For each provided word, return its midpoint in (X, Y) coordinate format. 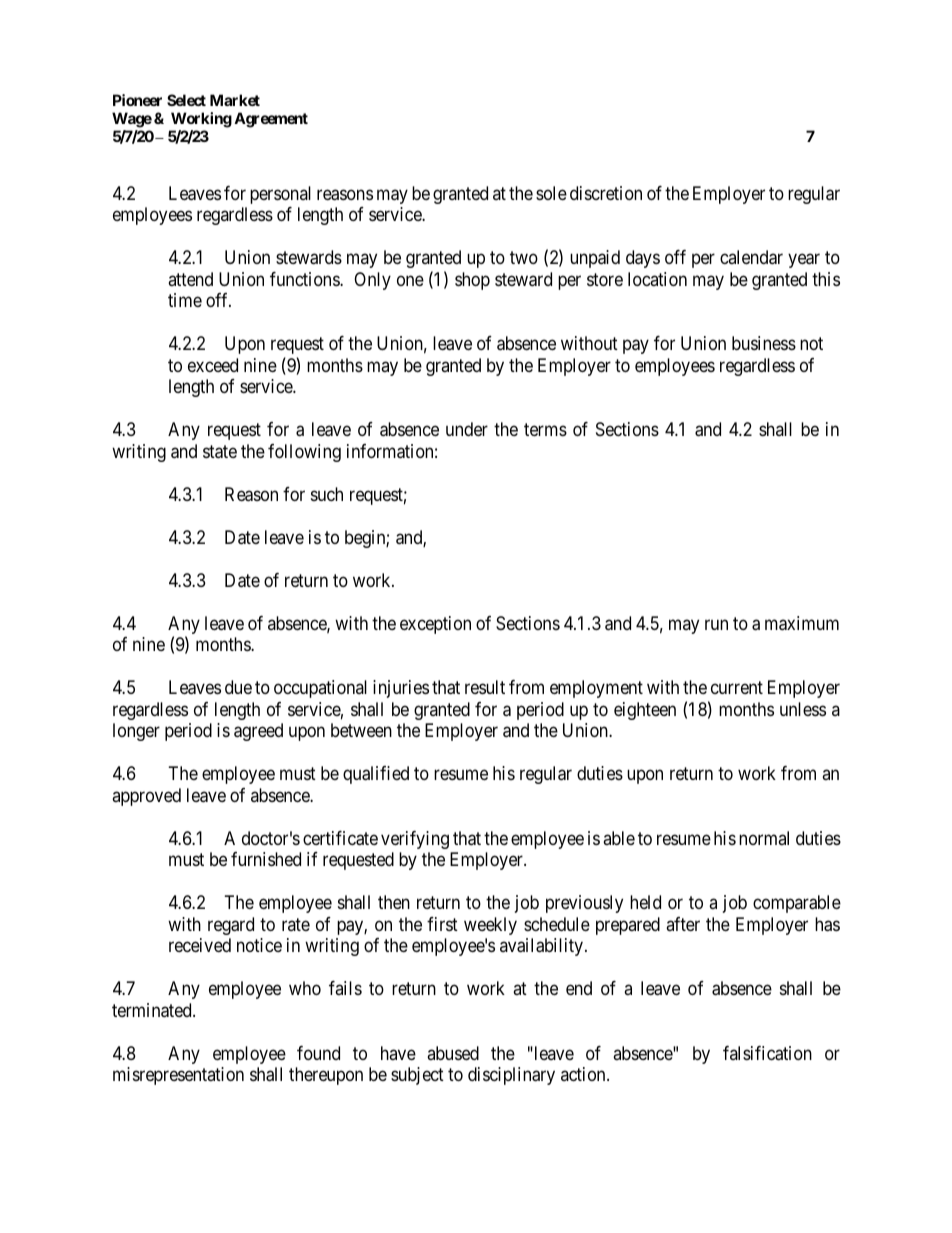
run (716, 624)
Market (235, 100)
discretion (606, 193)
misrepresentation (178, 1076)
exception (435, 625)
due (238, 687)
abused (453, 1053)
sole (551, 193)
